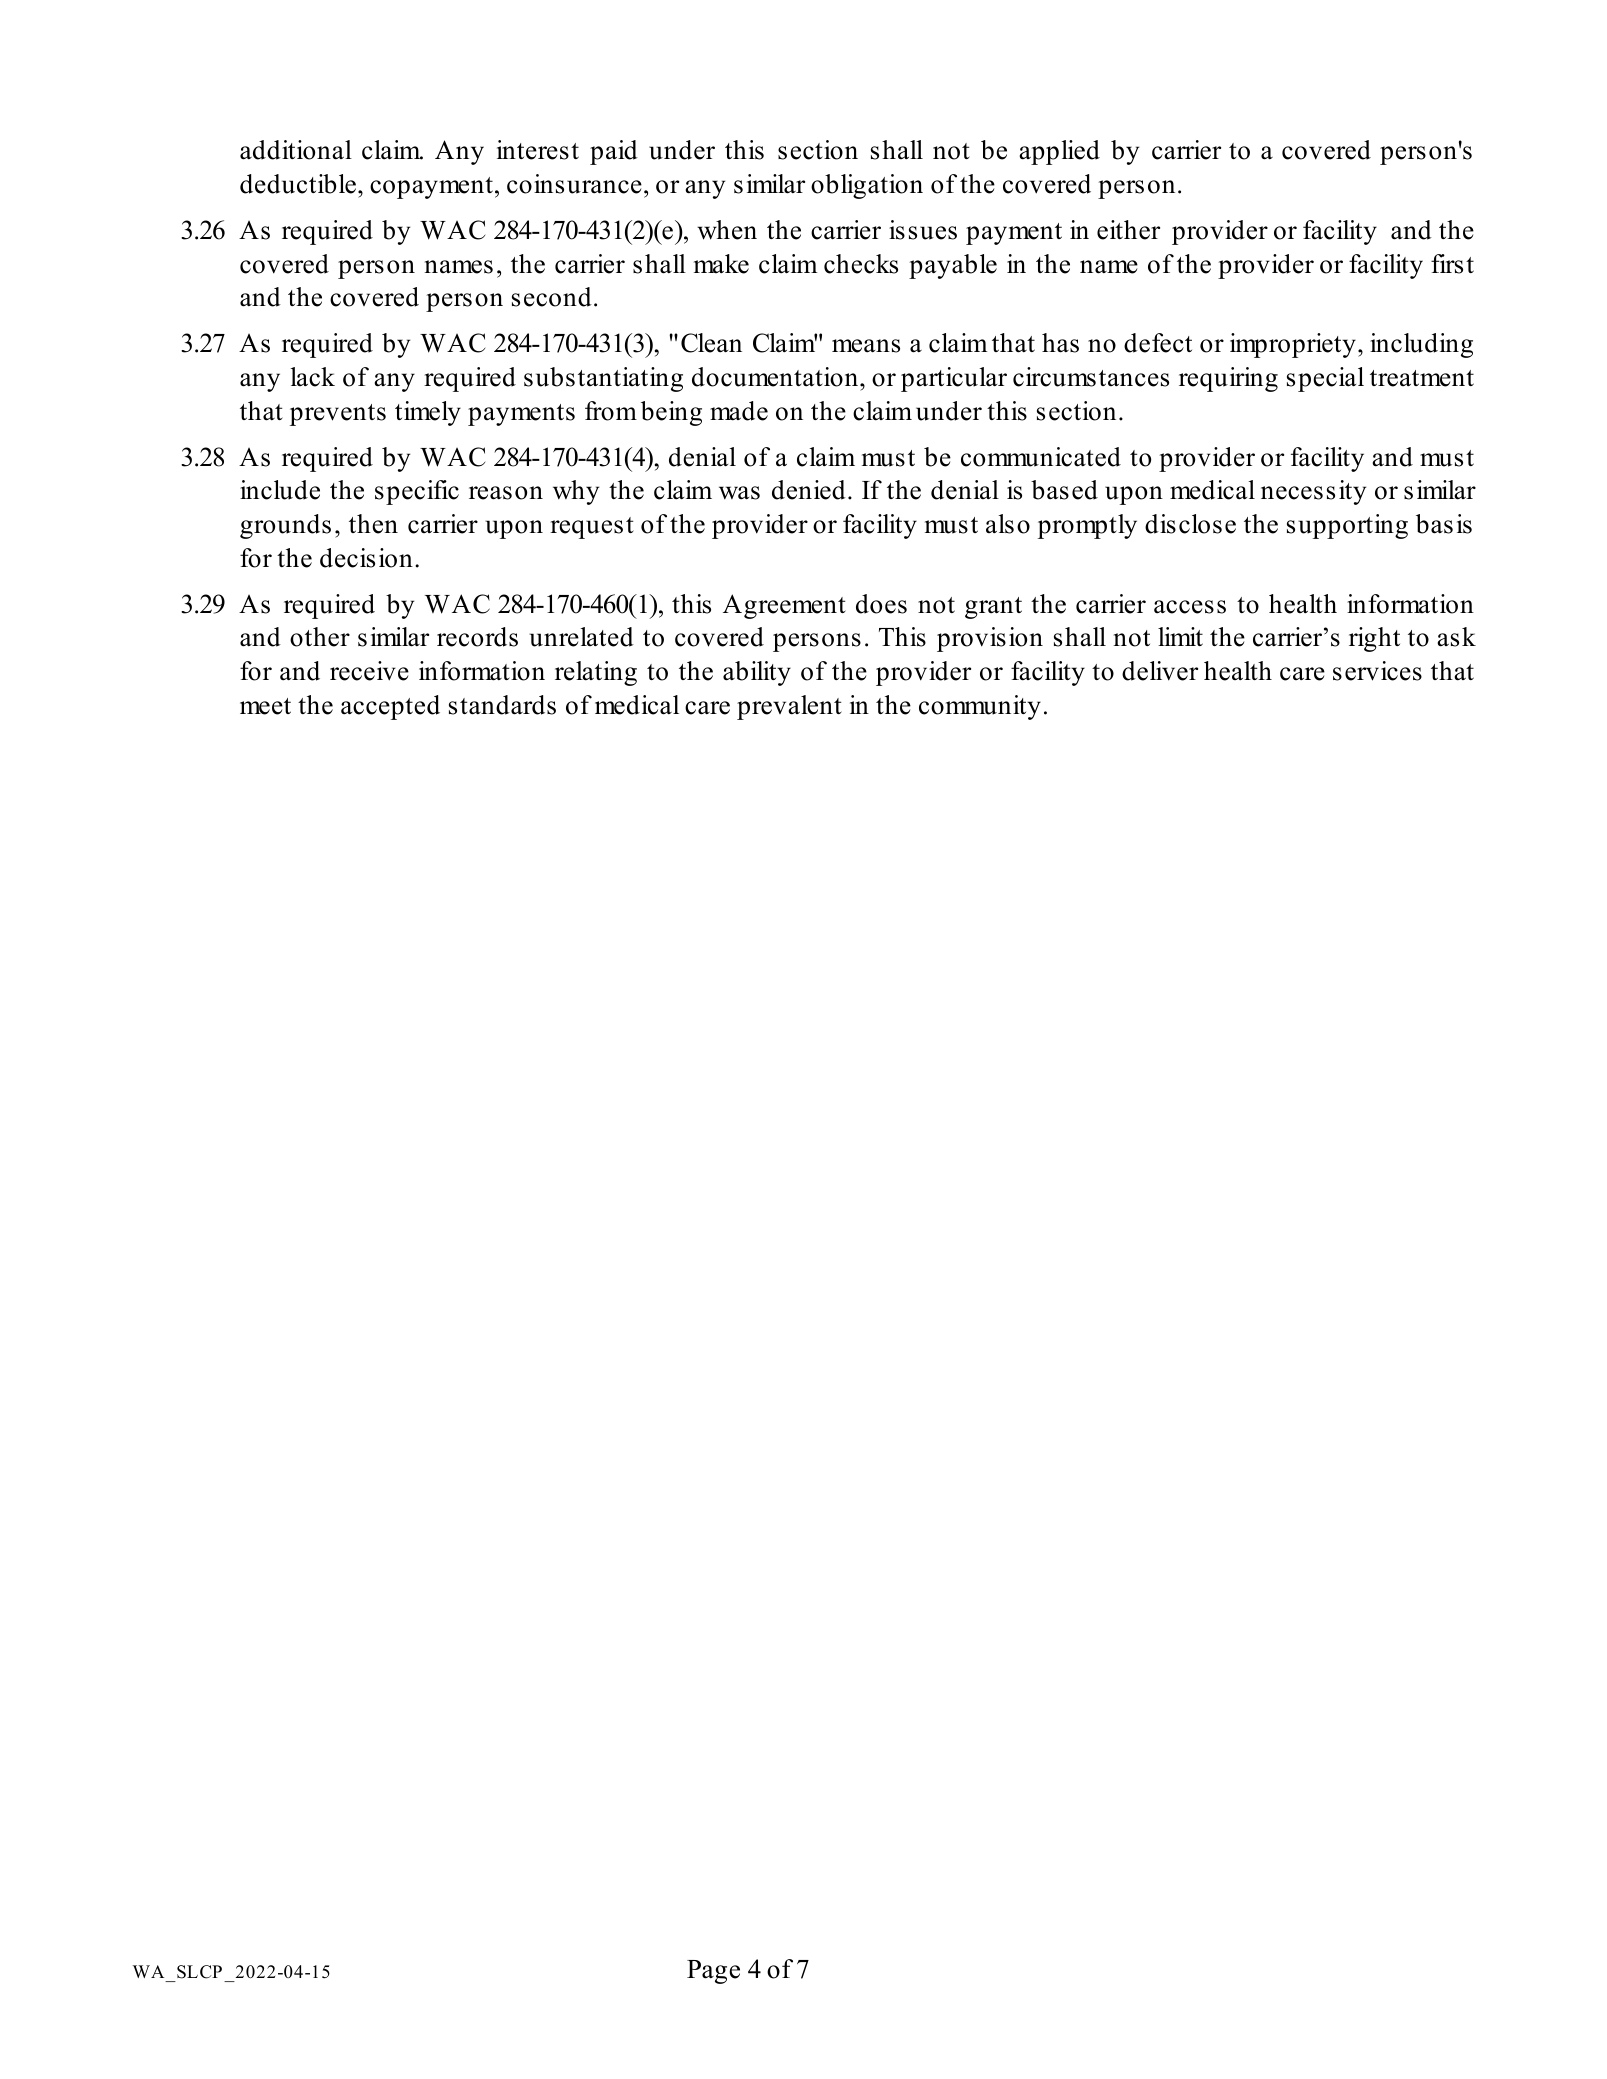 The width and height of the image is (1607, 2079). What do you see at coordinates (789, 707) in the image?
I see `prevalent` at bounding box center [789, 707].
